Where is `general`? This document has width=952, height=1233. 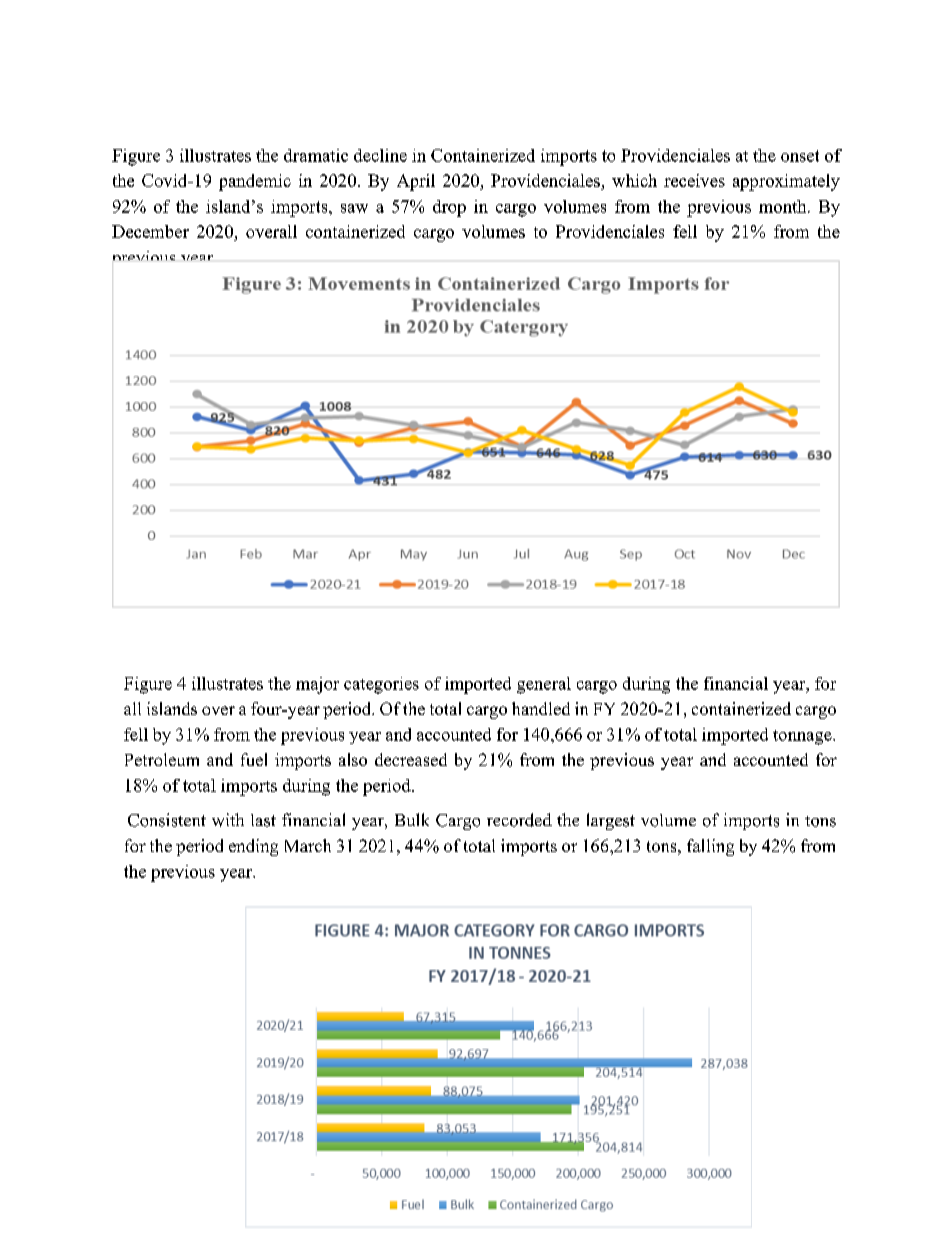 general is located at coordinates (544, 685).
